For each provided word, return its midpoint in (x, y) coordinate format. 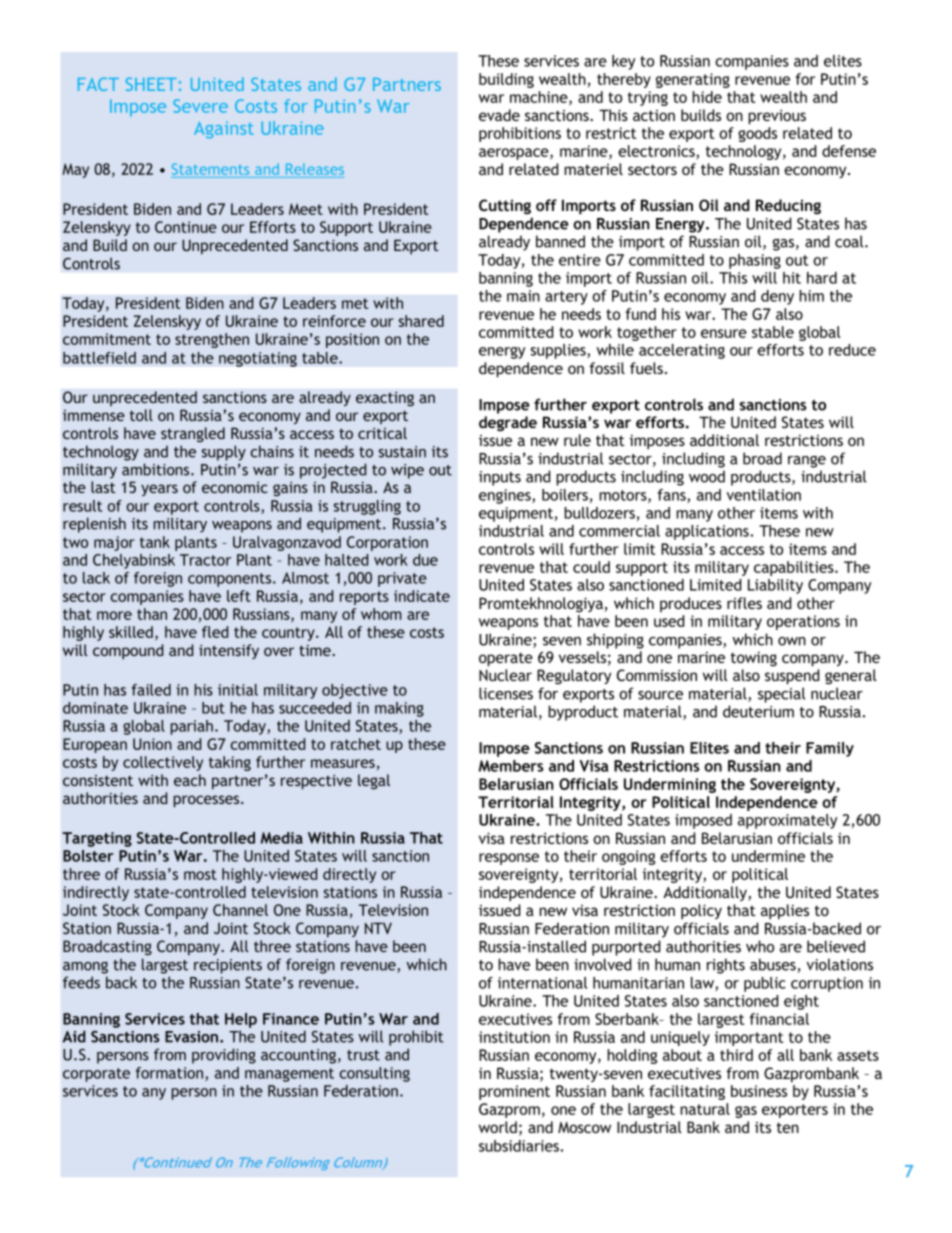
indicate (422, 596)
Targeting (97, 839)
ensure (724, 333)
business (759, 1091)
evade (499, 115)
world (498, 1127)
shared (421, 321)
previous (777, 117)
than (152, 614)
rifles (744, 603)
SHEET (151, 84)
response (509, 859)
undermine (768, 856)
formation (171, 1074)
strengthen (212, 340)
